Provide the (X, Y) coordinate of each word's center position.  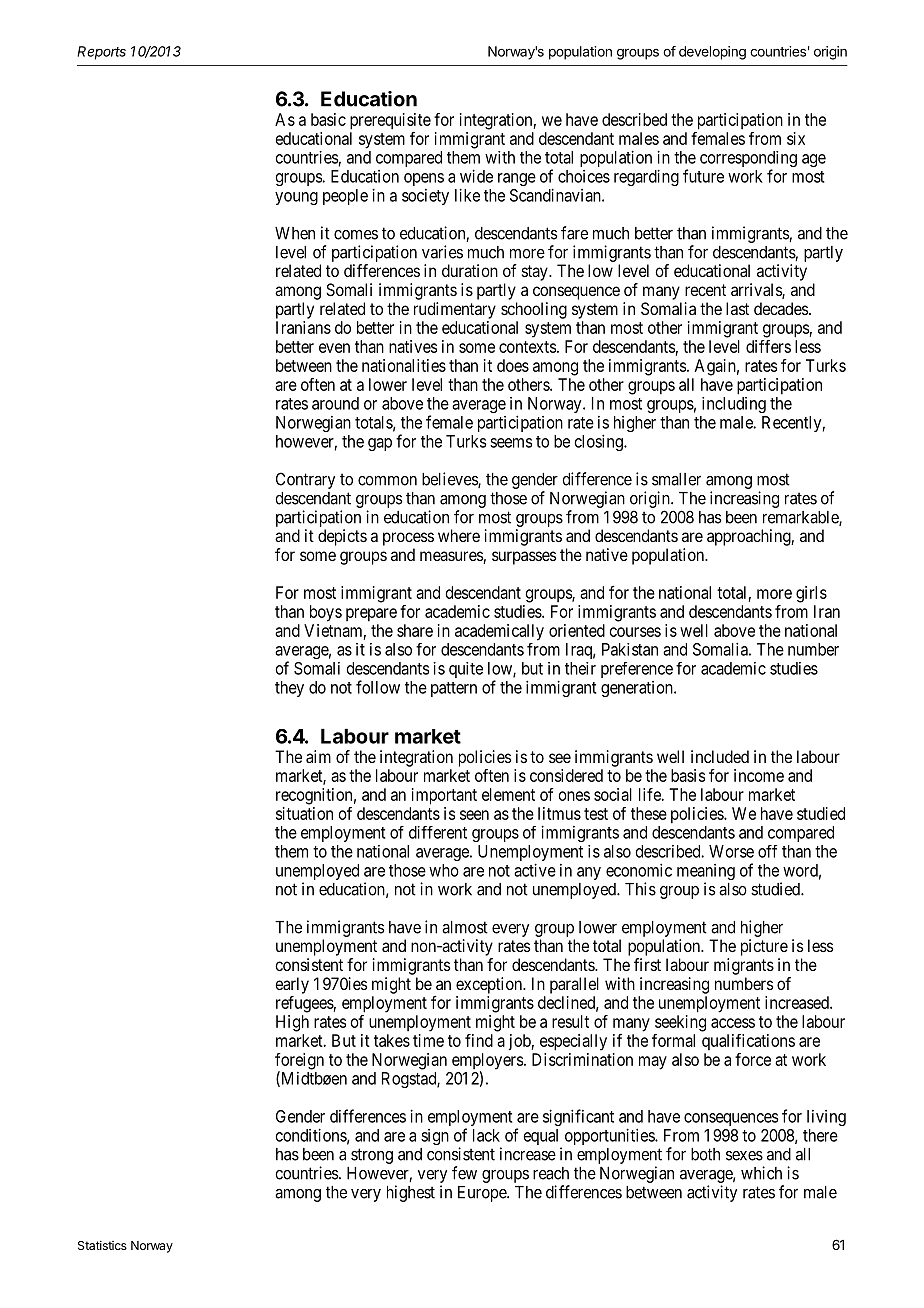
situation (304, 813)
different (438, 832)
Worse (731, 851)
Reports (101, 53)
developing (712, 53)
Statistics (102, 1245)
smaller (676, 479)
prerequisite (390, 121)
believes (450, 480)
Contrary (305, 480)
